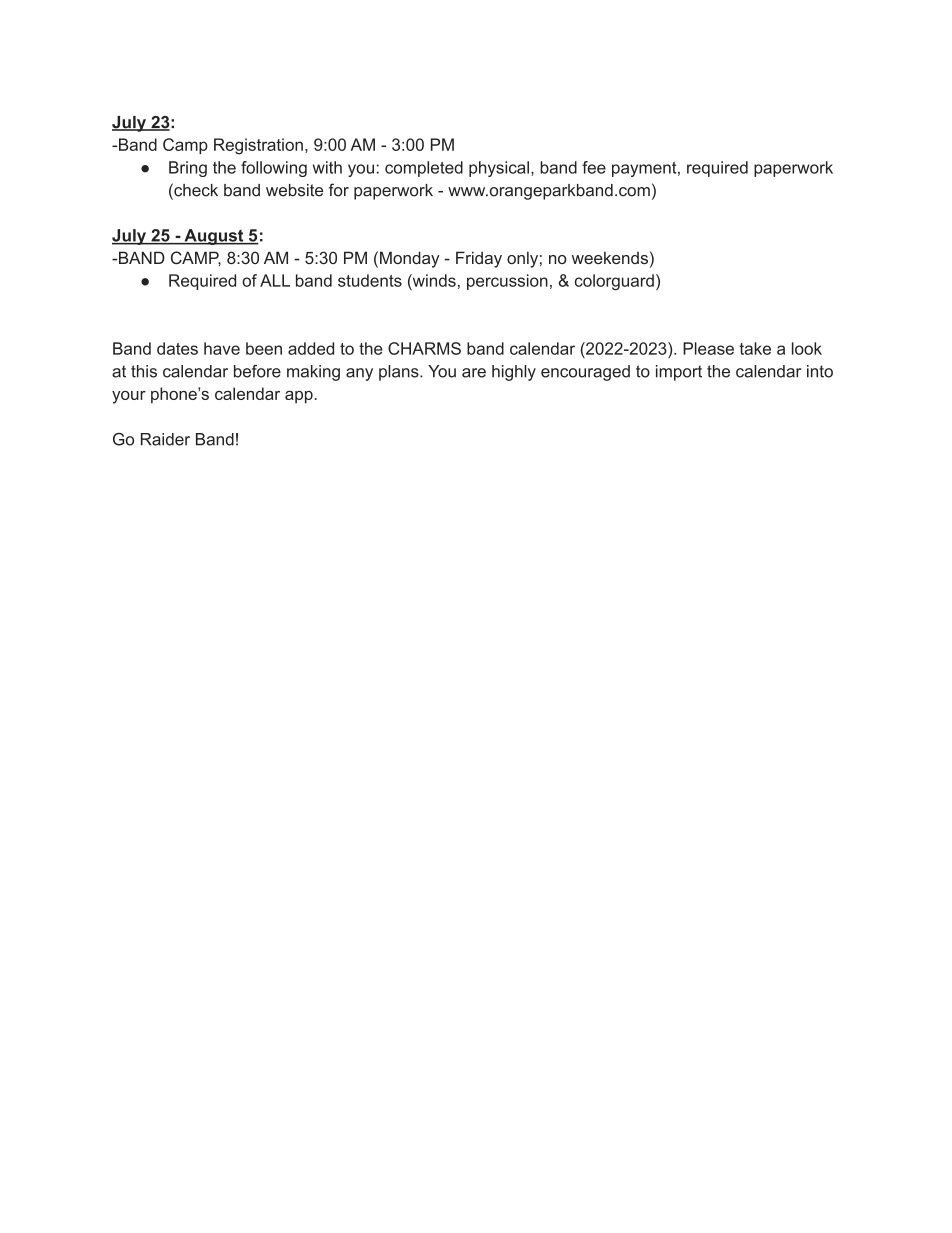 The height and width of the screenshot is (1233, 952). Describe the element at coordinates (507, 282) in the screenshot. I see `percussion` at that location.
